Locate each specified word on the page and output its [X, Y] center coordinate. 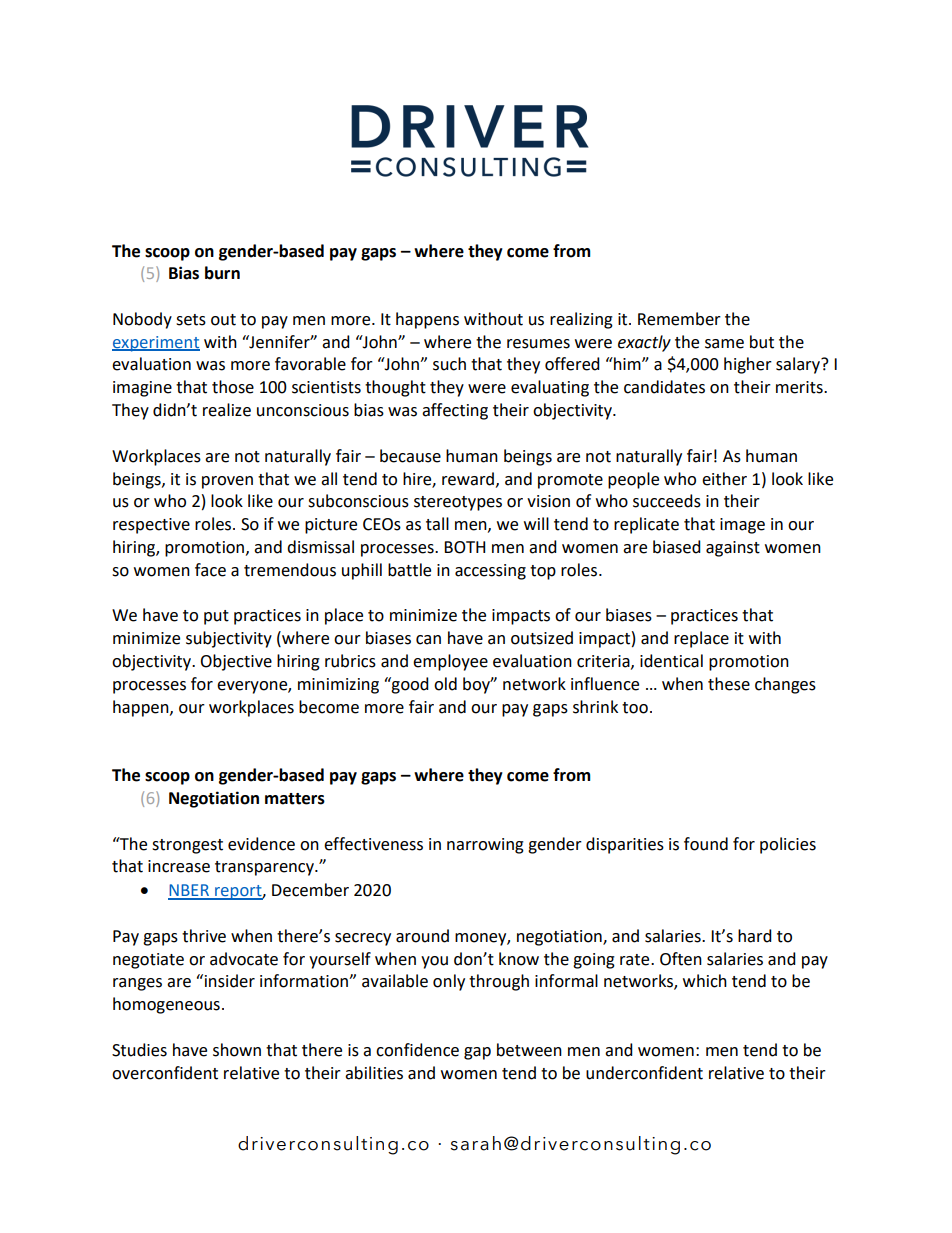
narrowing [485, 846]
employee [450, 662]
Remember [679, 319]
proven [227, 482]
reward [468, 479]
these [729, 684]
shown [237, 1050]
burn [222, 273]
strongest [187, 846]
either [724, 479]
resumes [538, 344]
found [706, 844]
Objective [236, 662]
